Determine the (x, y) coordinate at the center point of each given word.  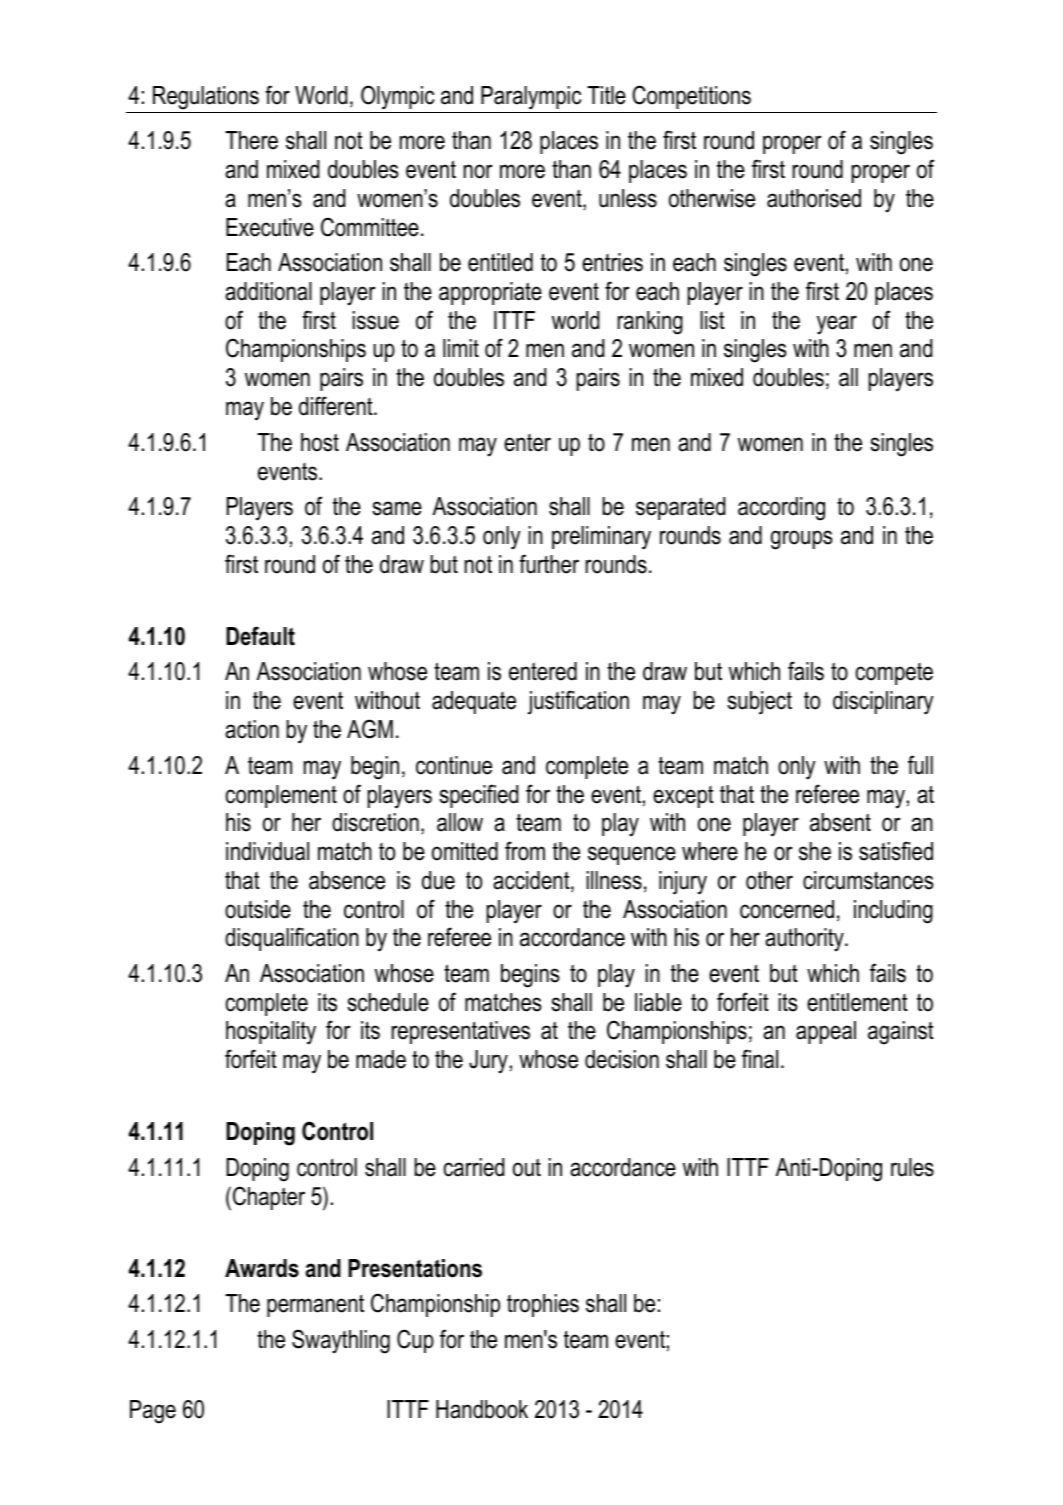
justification (578, 702)
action (252, 729)
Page (153, 1412)
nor (478, 171)
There (251, 140)
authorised (814, 198)
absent (840, 822)
